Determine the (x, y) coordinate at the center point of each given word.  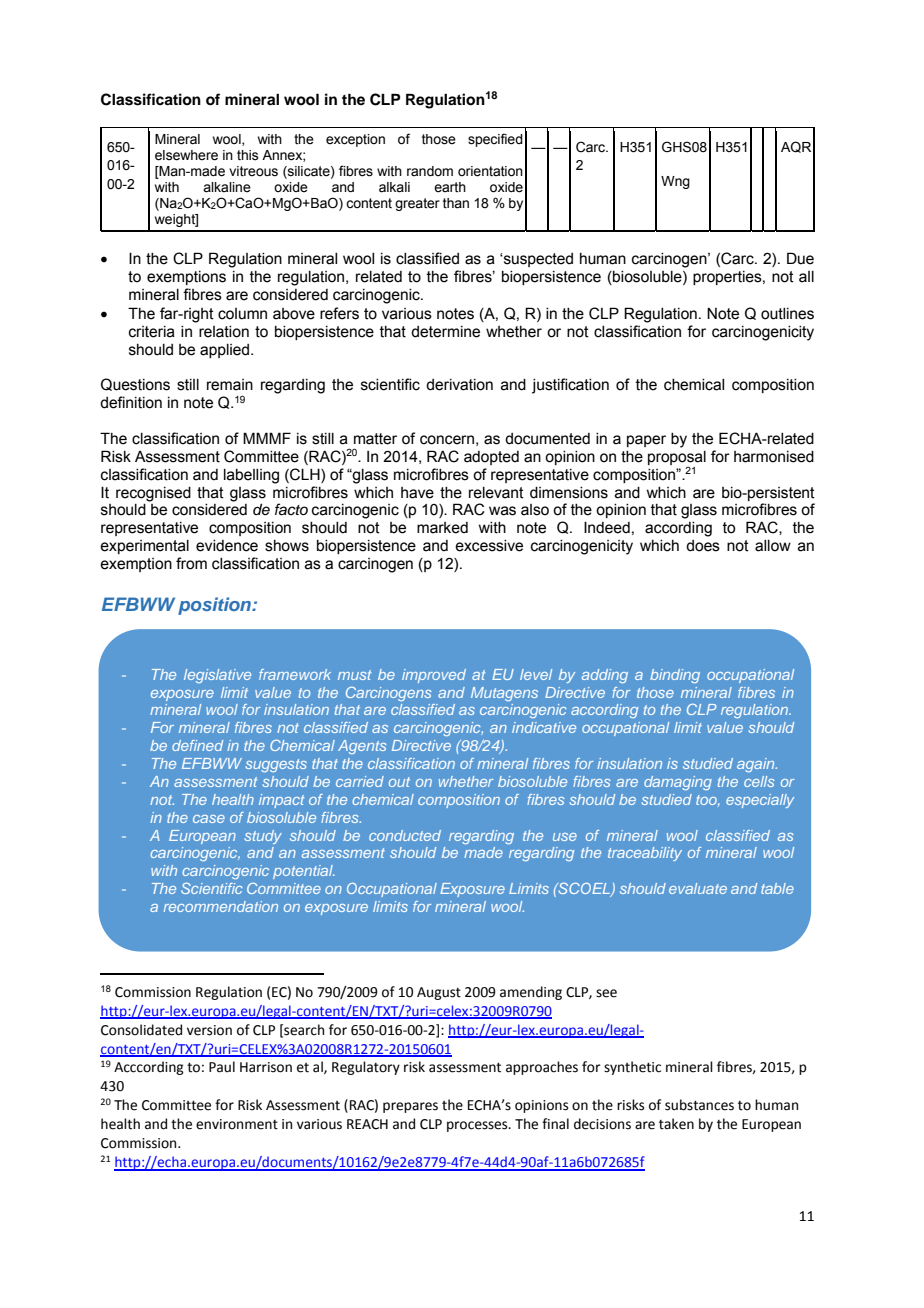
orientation (490, 171)
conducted (405, 835)
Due (800, 258)
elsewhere (186, 155)
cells (759, 781)
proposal (677, 459)
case (209, 819)
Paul (222, 1067)
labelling (251, 476)
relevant (496, 493)
